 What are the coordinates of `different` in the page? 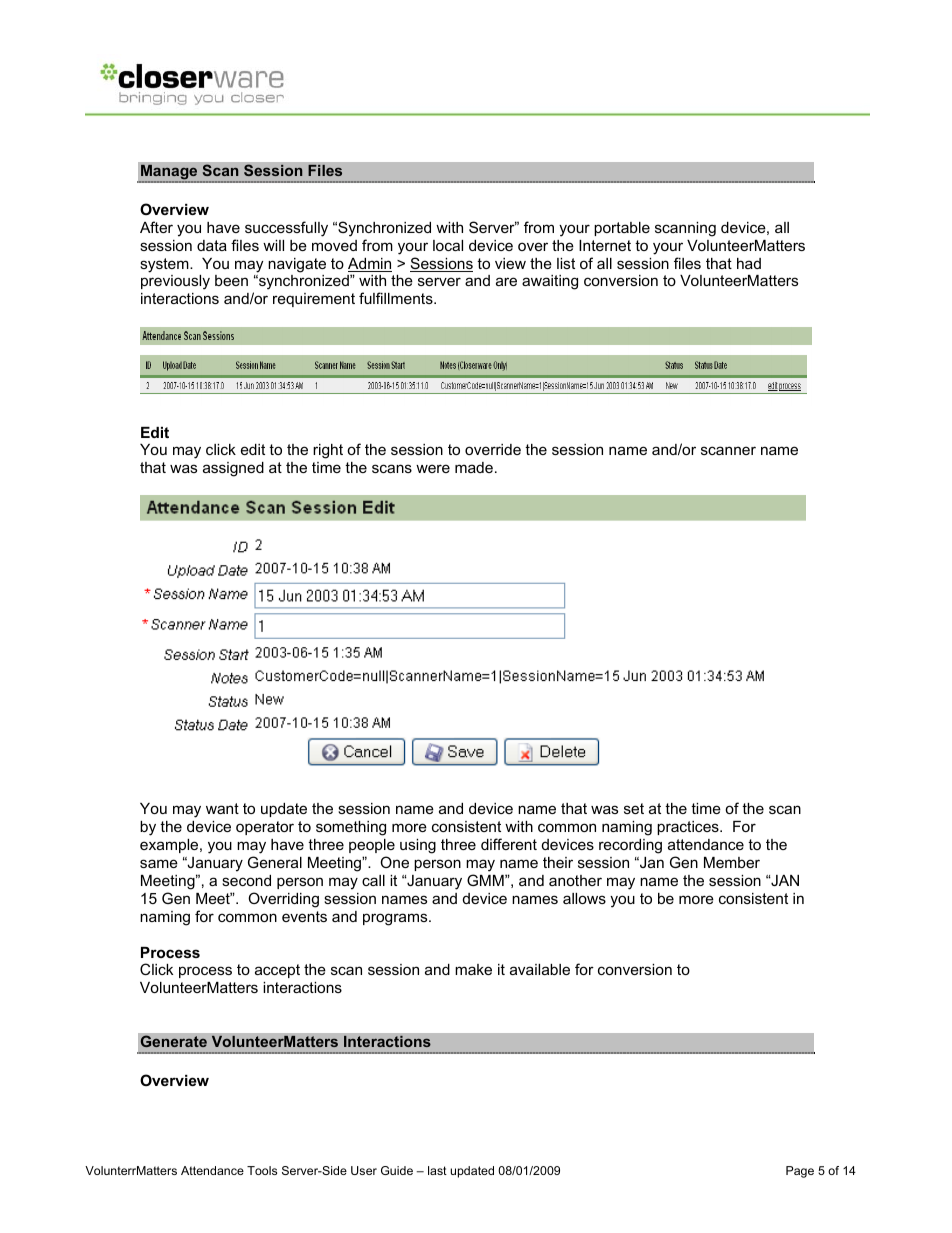 It's located at (509, 844).
